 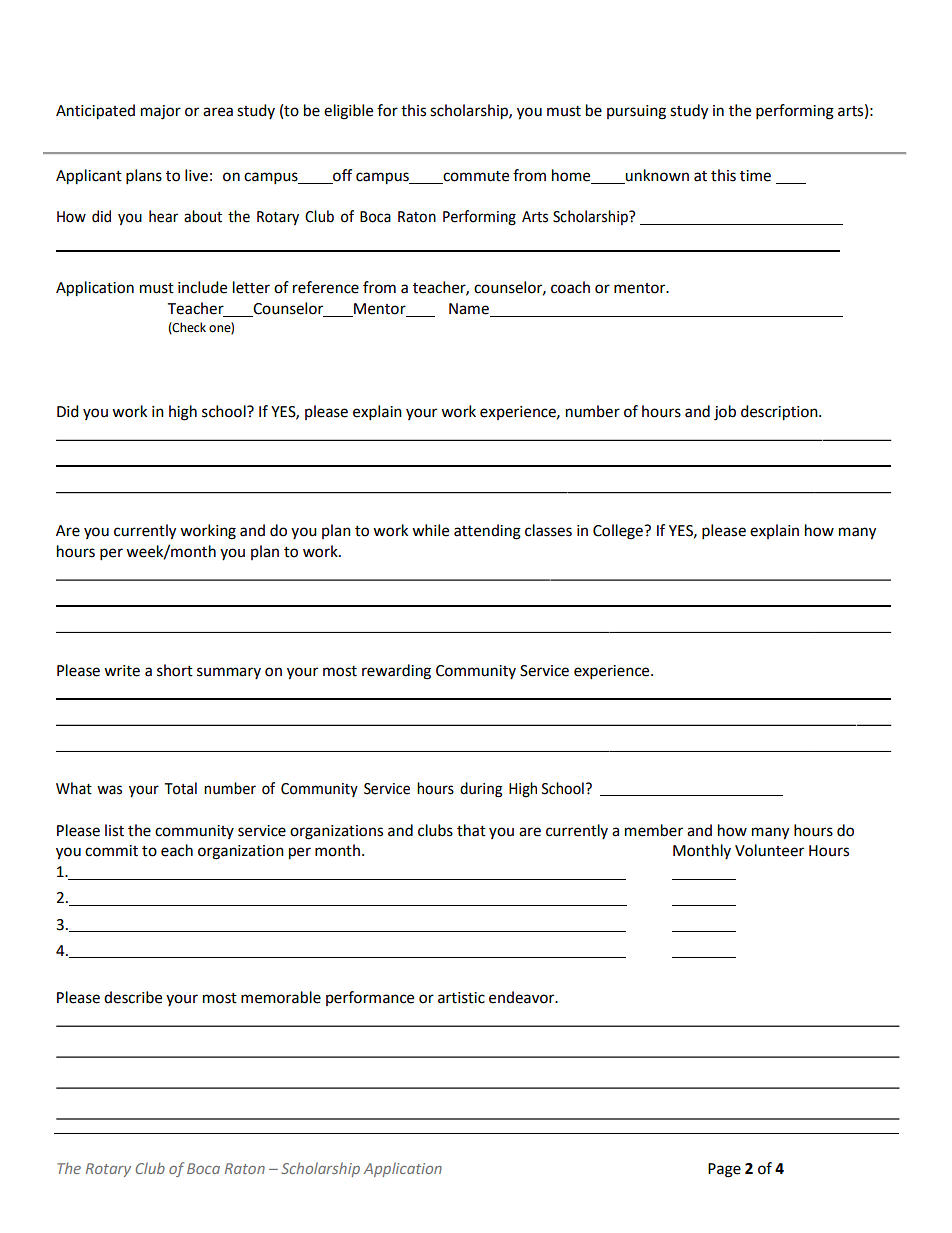 I want to click on unknown, so click(x=656, y=176).
